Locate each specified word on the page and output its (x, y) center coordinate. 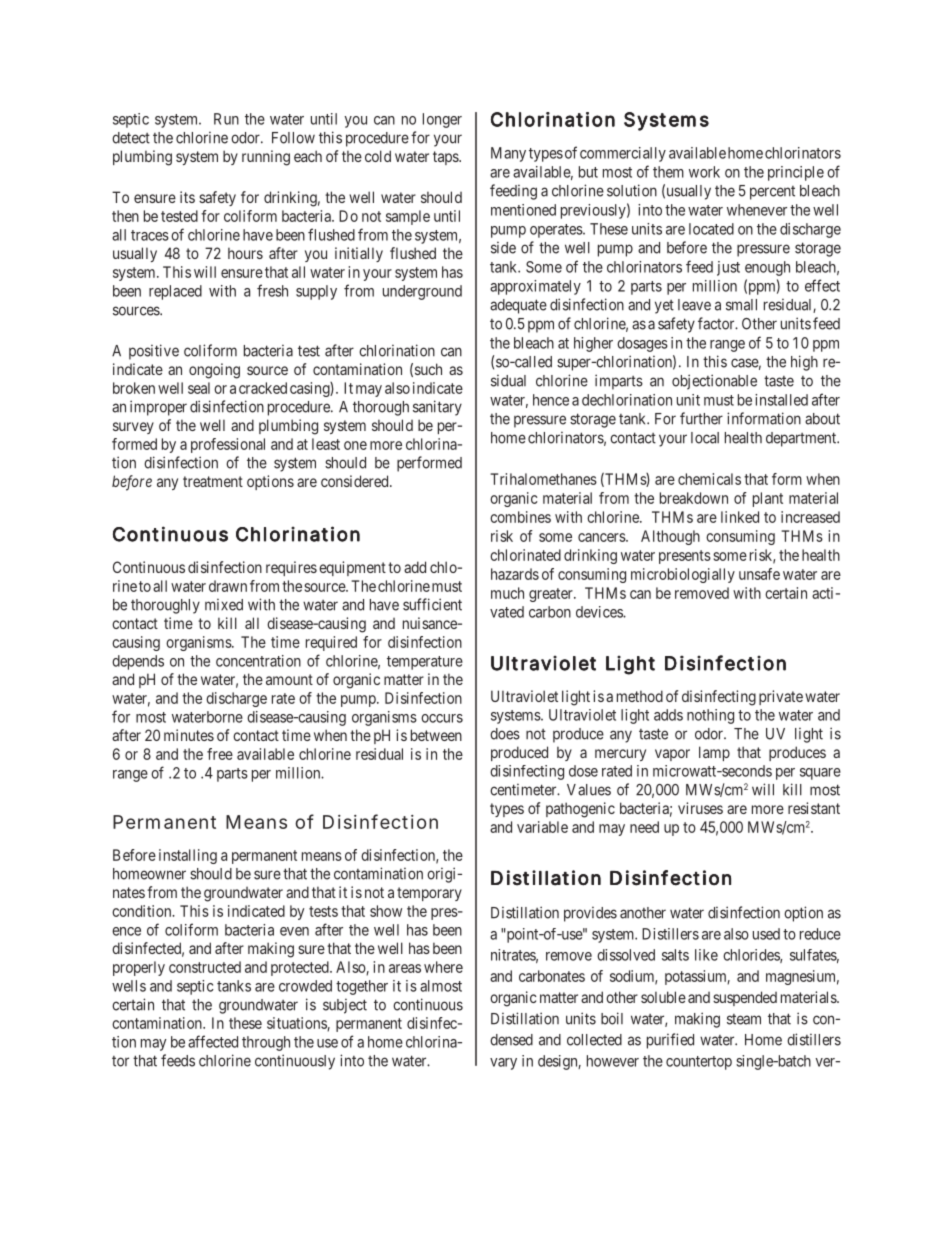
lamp (714, 753)
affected (213, 1041)
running (266, 158)
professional (228, 445)
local (705, 438)
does (505, 734)
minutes (189, 735)
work (704, 172)
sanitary (437, 408)
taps (446, 158)
